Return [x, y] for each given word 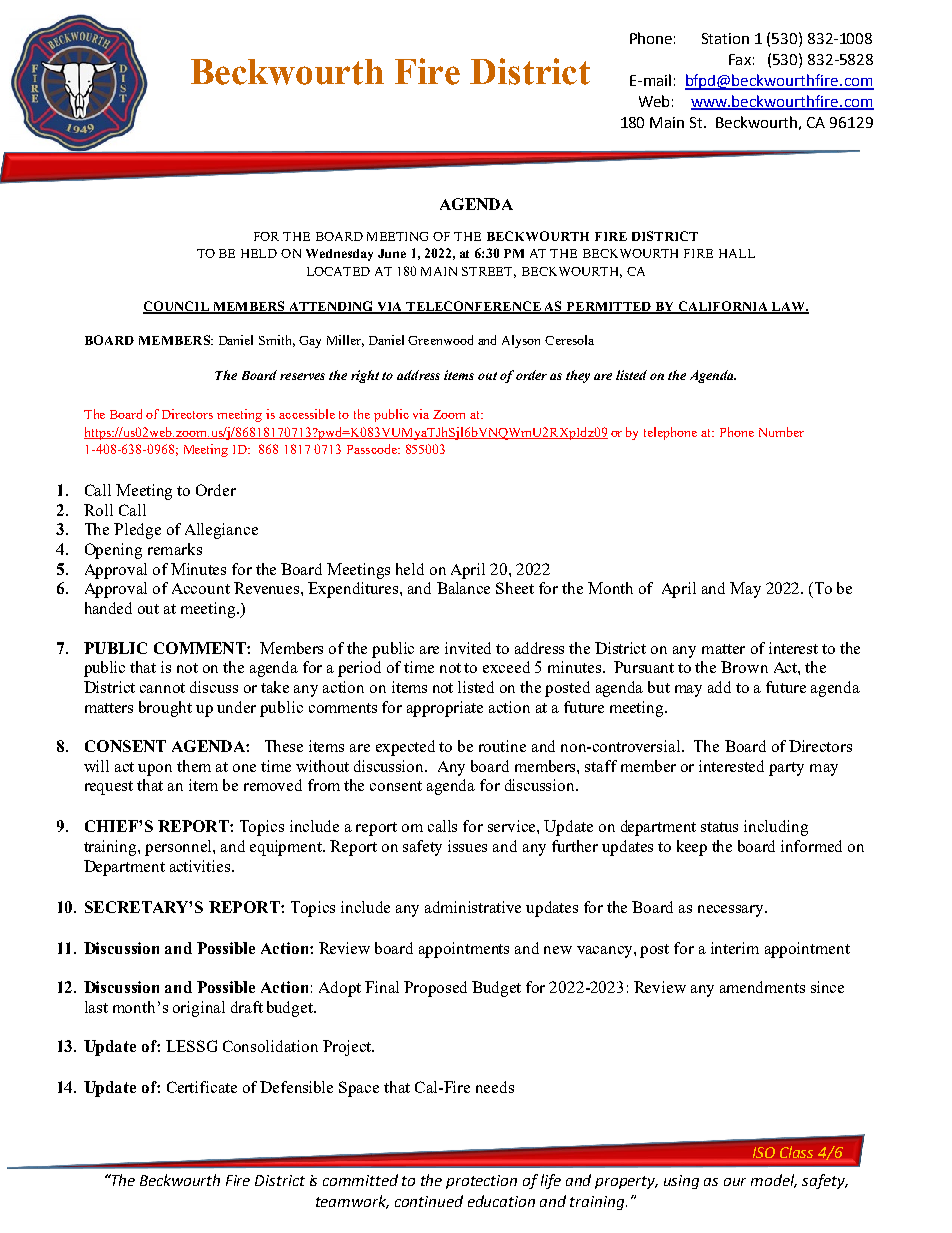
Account [201, 588]
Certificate [202, 1087]
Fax [740, 59]
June [392, 253]
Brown [744, 667]
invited [468, 648]
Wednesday [339, 255]
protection [481, 1182]
